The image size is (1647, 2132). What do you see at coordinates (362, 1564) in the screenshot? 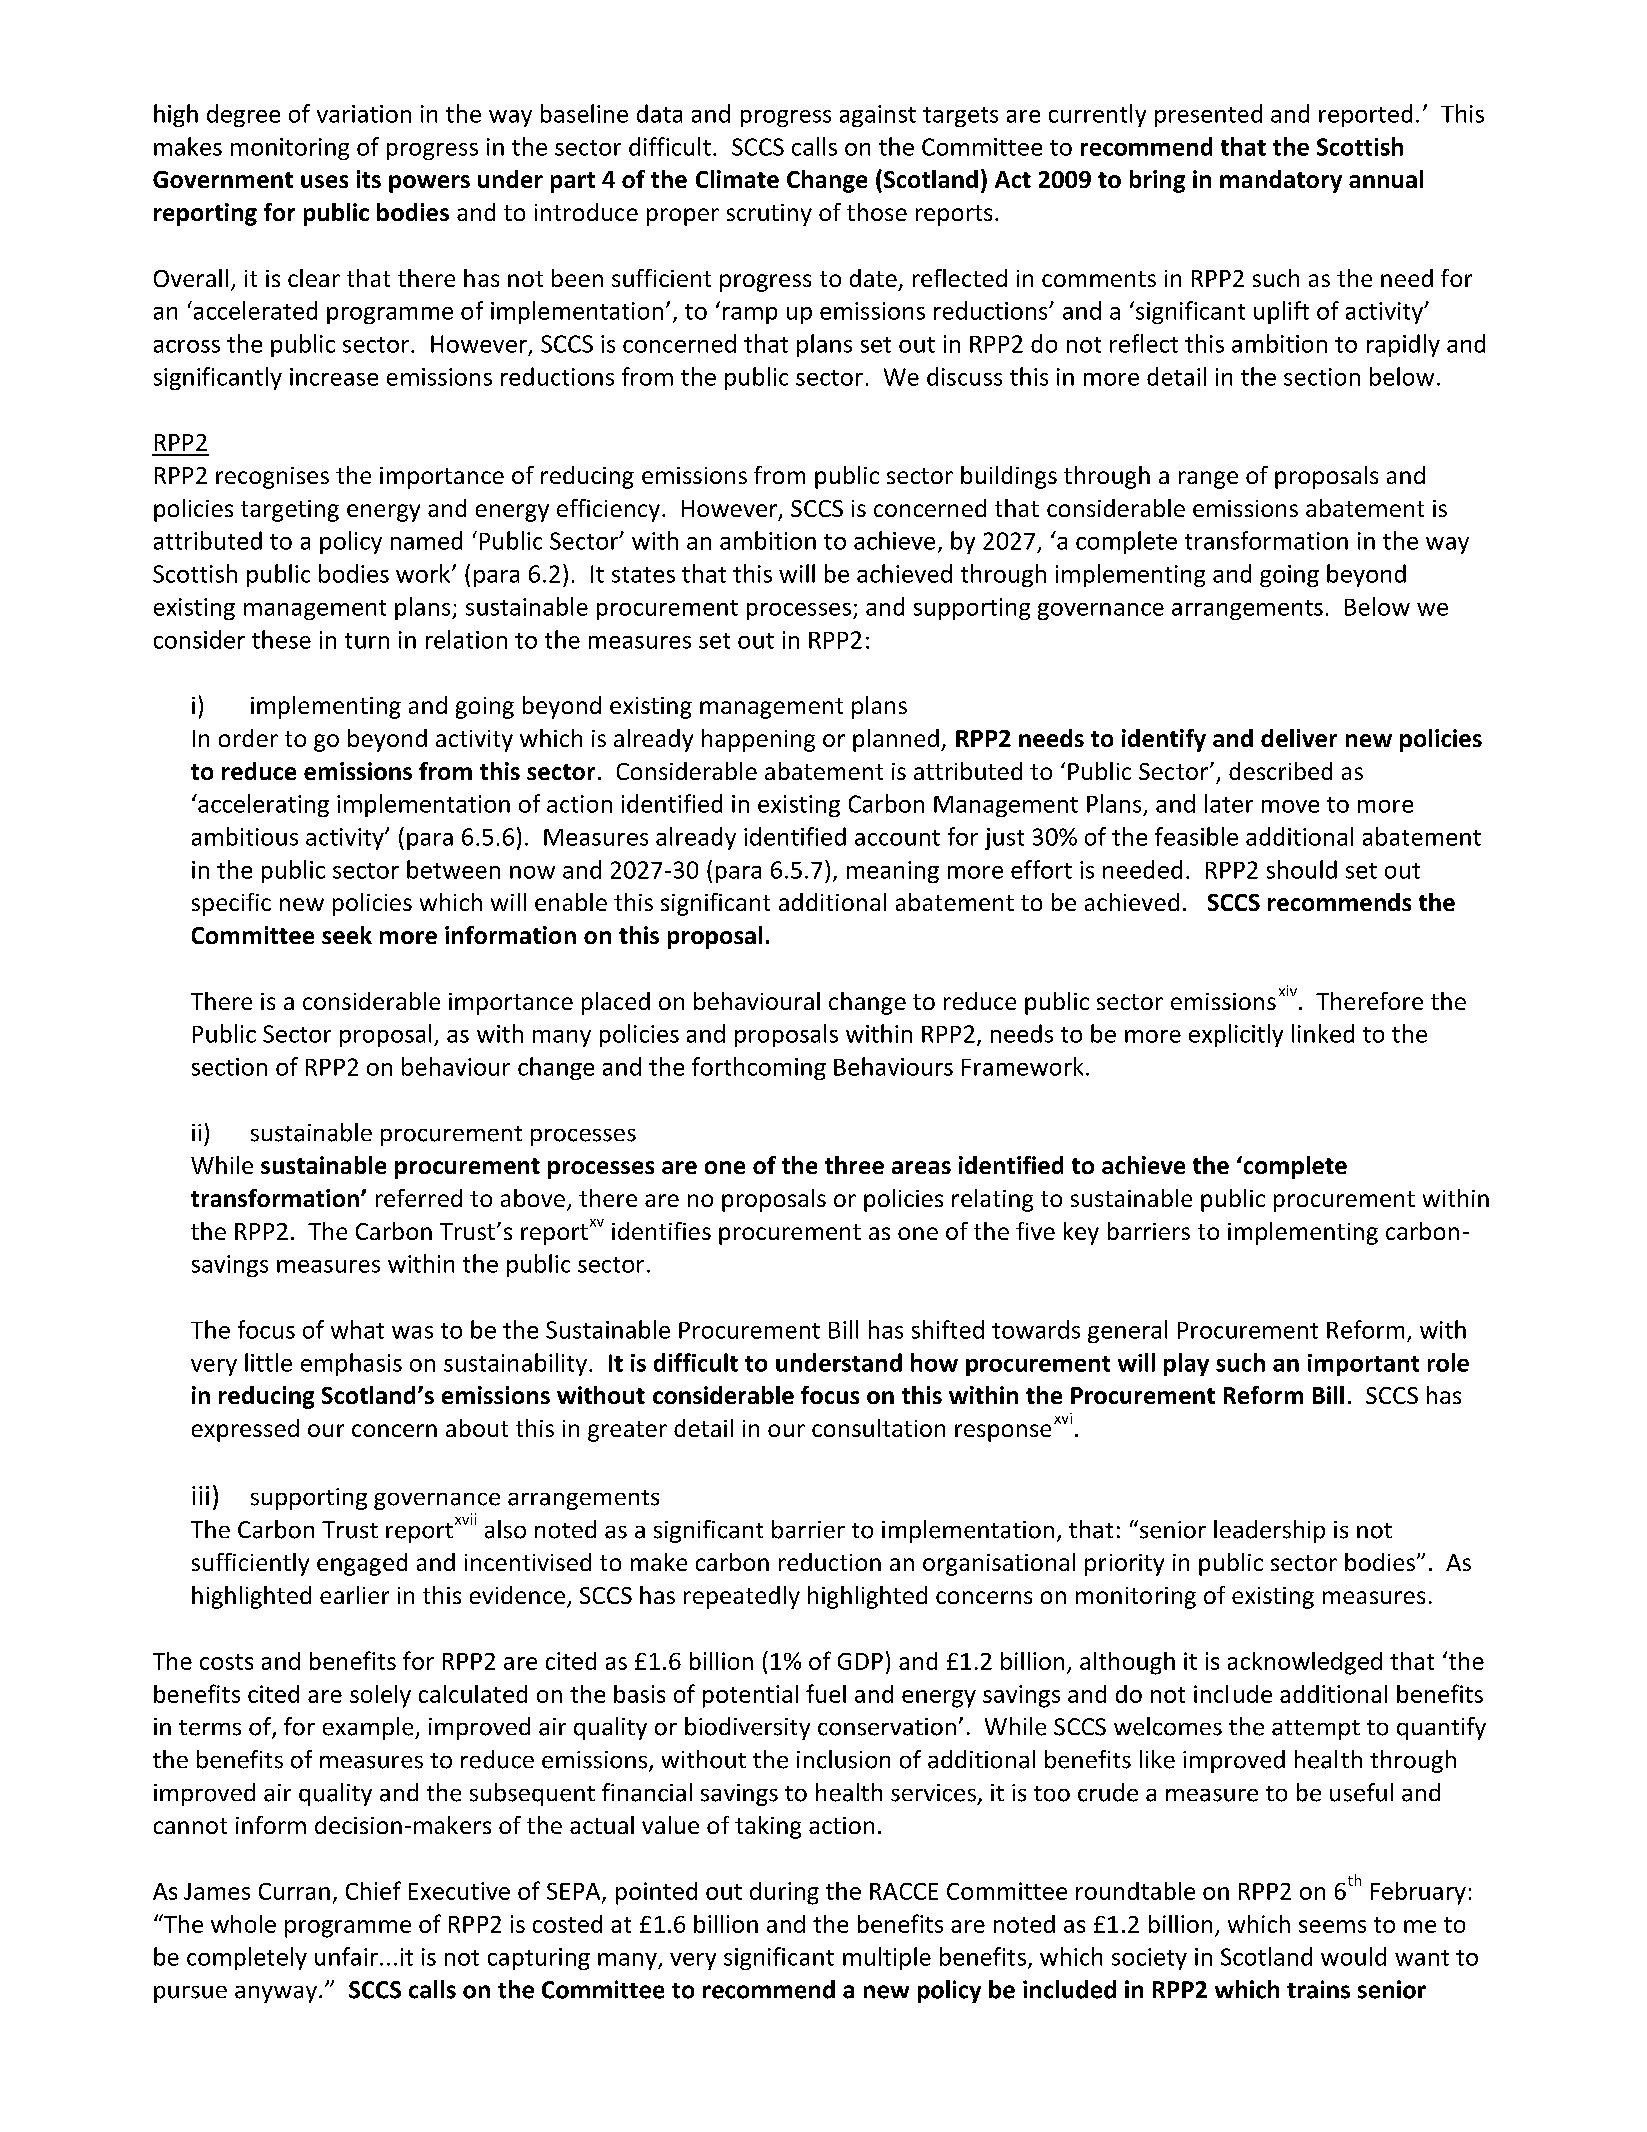
I see `engaged` at bounding box center [362, 1564].
